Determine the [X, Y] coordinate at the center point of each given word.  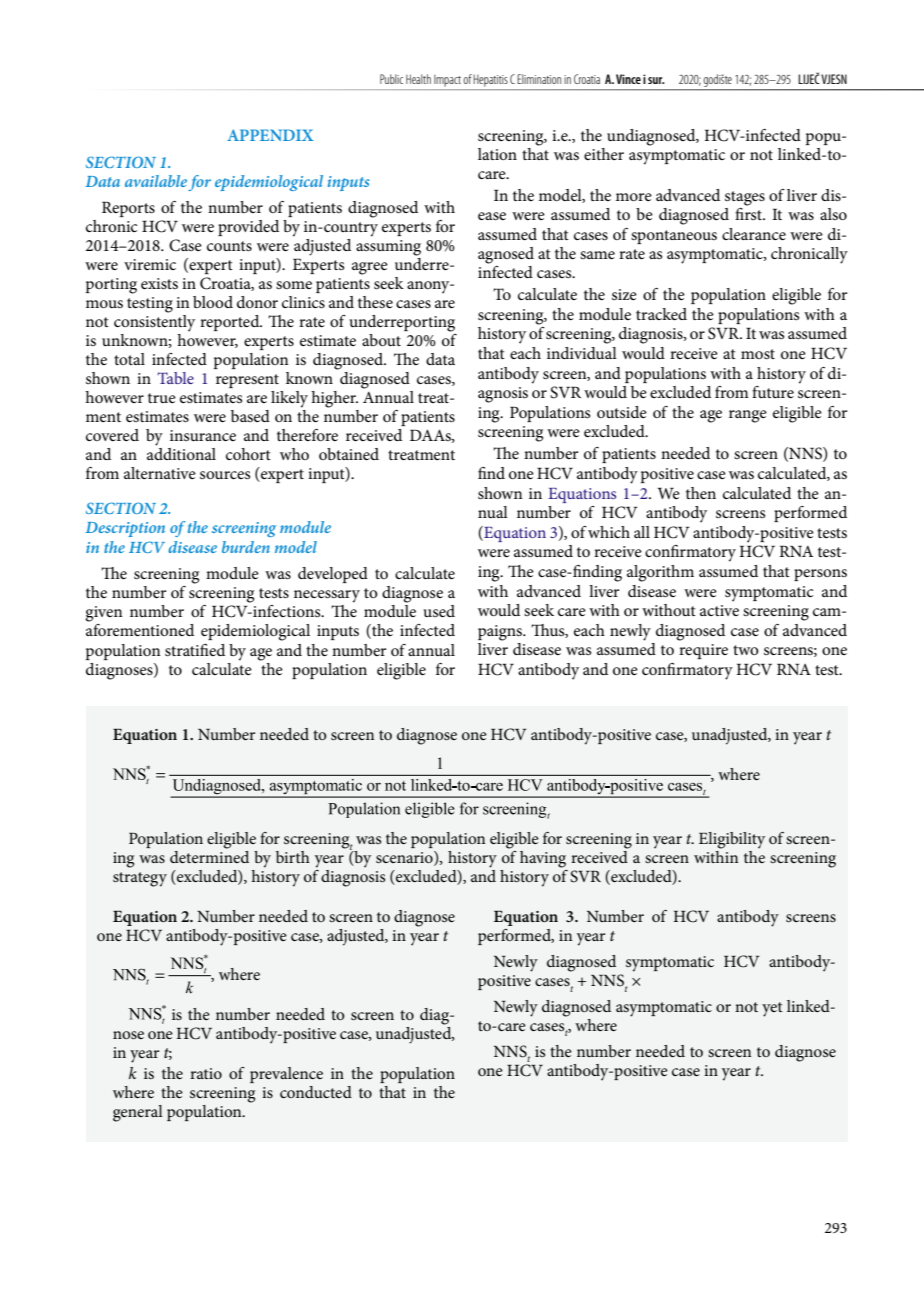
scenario [405, 858]
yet [772, 1009]
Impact [447, 81]
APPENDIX [270, 135]
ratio [206, 1073]
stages [745, 198]
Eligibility [732, 840]
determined [209, 855]
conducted [316, 1092]
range [748, 416]
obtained [349, 454]
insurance [203, 435]
